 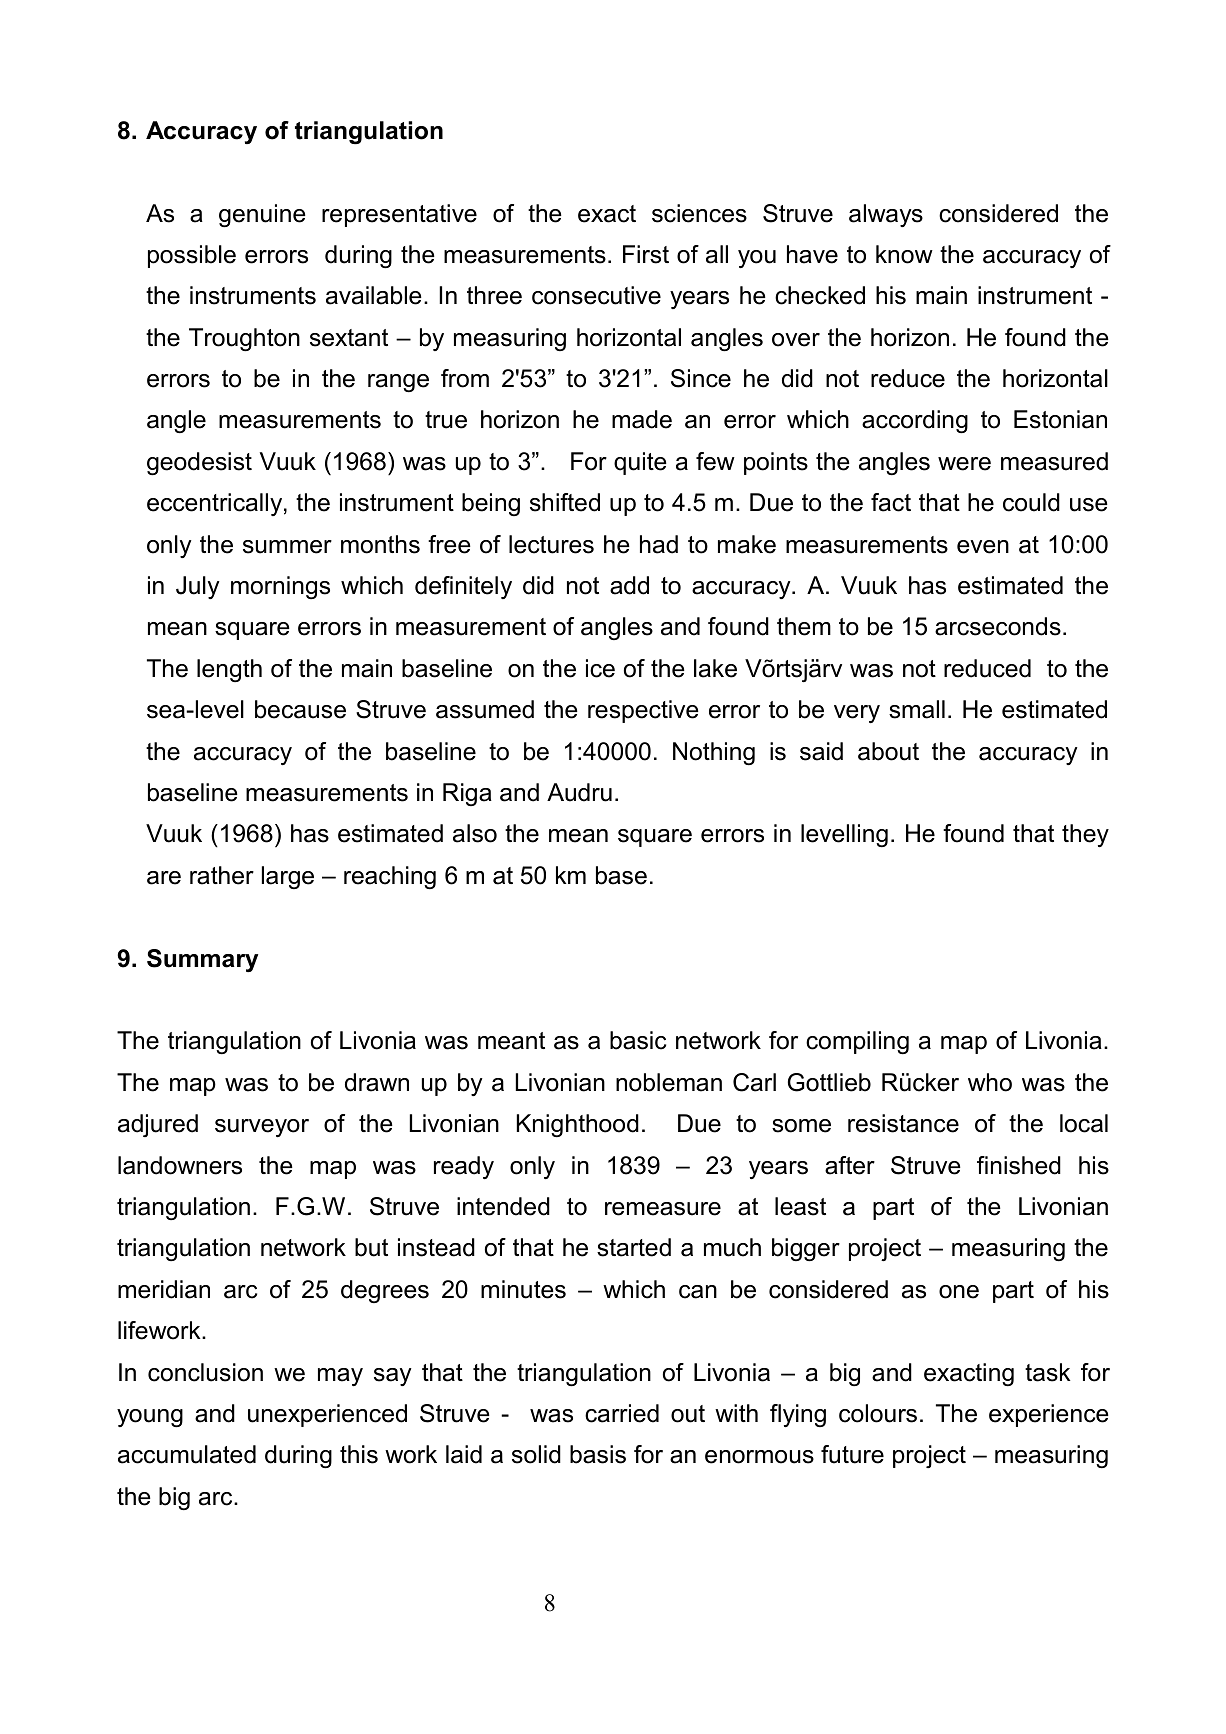 I want to click on genuine, so click(x=262, y=215).
